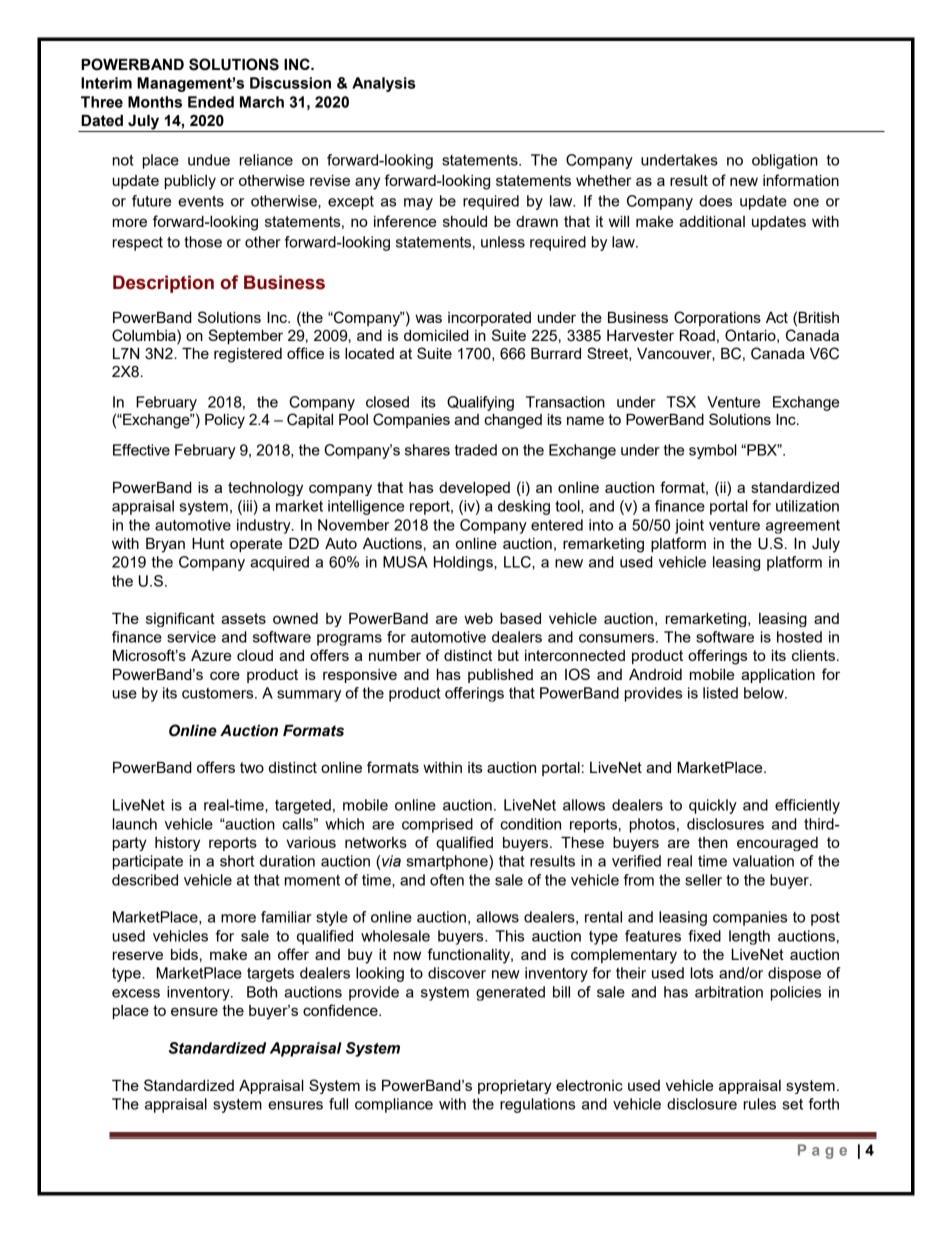 This page has height=1233, width=952. Describe the element at coordinates (180, 619) in the page. I see `significant` at that location.
